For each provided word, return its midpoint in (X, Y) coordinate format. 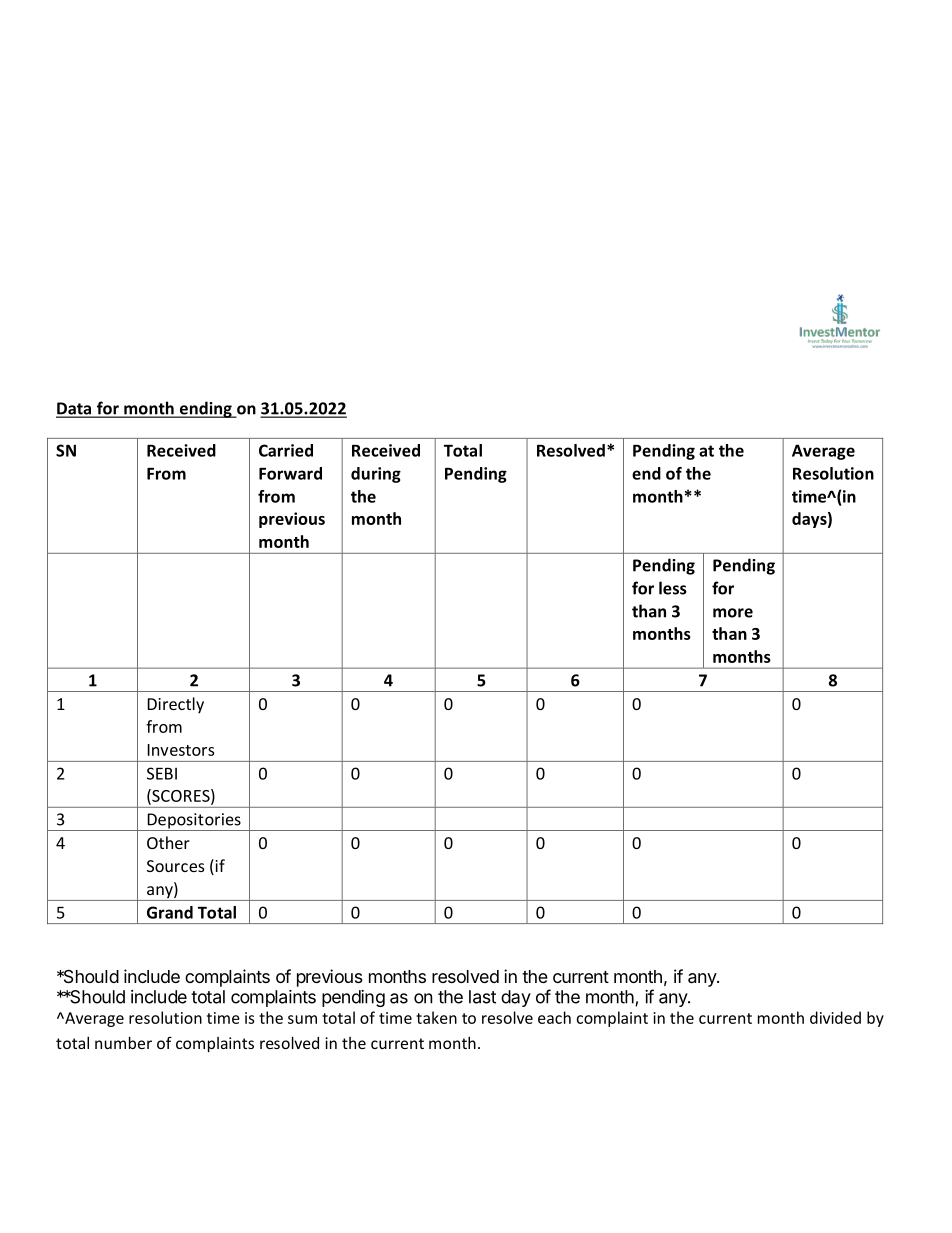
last (482, 997)
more (733, 613)
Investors (180, 750)
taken (436, 1017)
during (376, 475)
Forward (290, 473)
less (673, 588)
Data (74, 409)
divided (835, 1017)
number (123, 1043)
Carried (286, 450)
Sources (175, 866)
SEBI (162, 773)
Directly (175, 705)
